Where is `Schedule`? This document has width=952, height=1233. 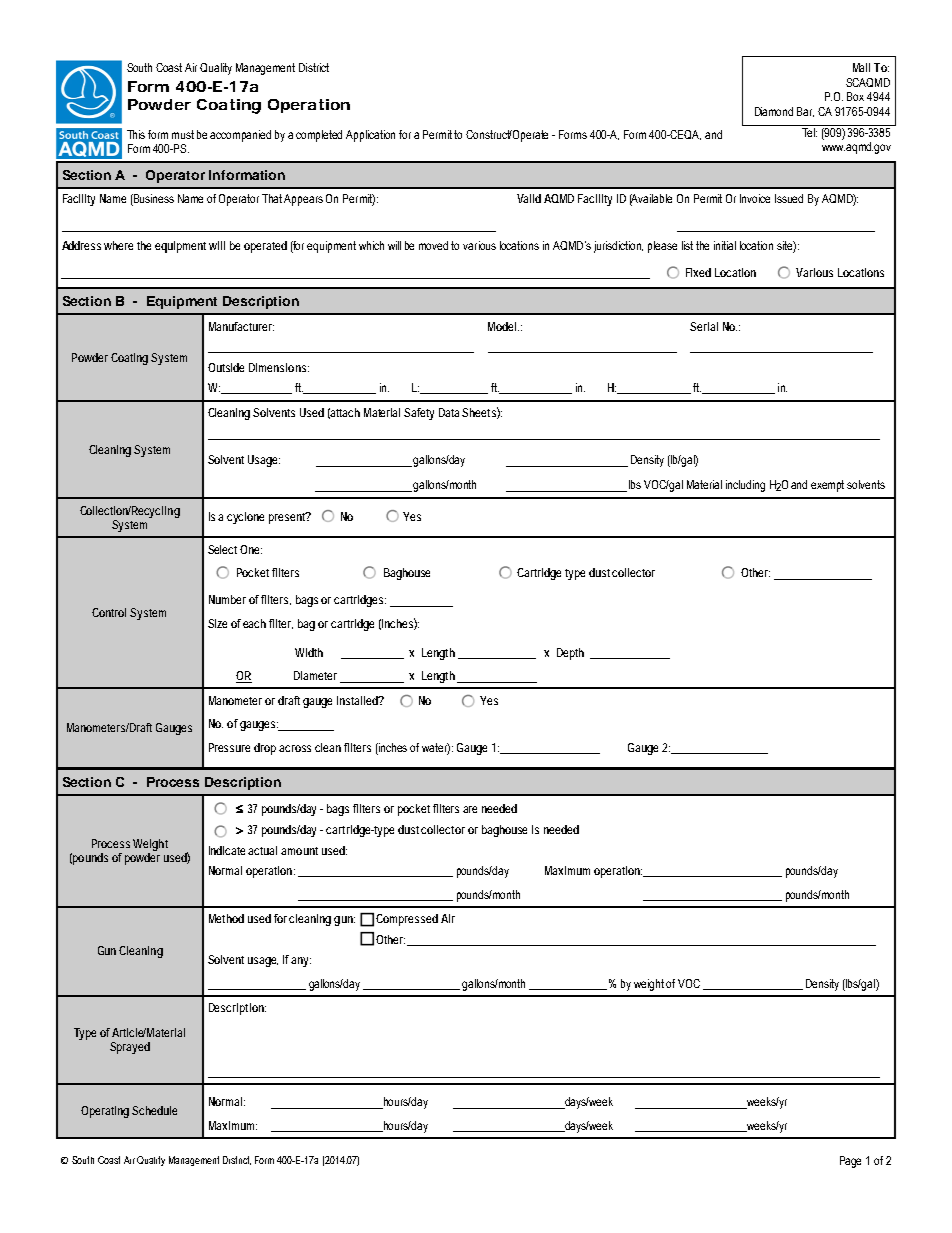 Schedule is located at coordinates (154, 1110).
